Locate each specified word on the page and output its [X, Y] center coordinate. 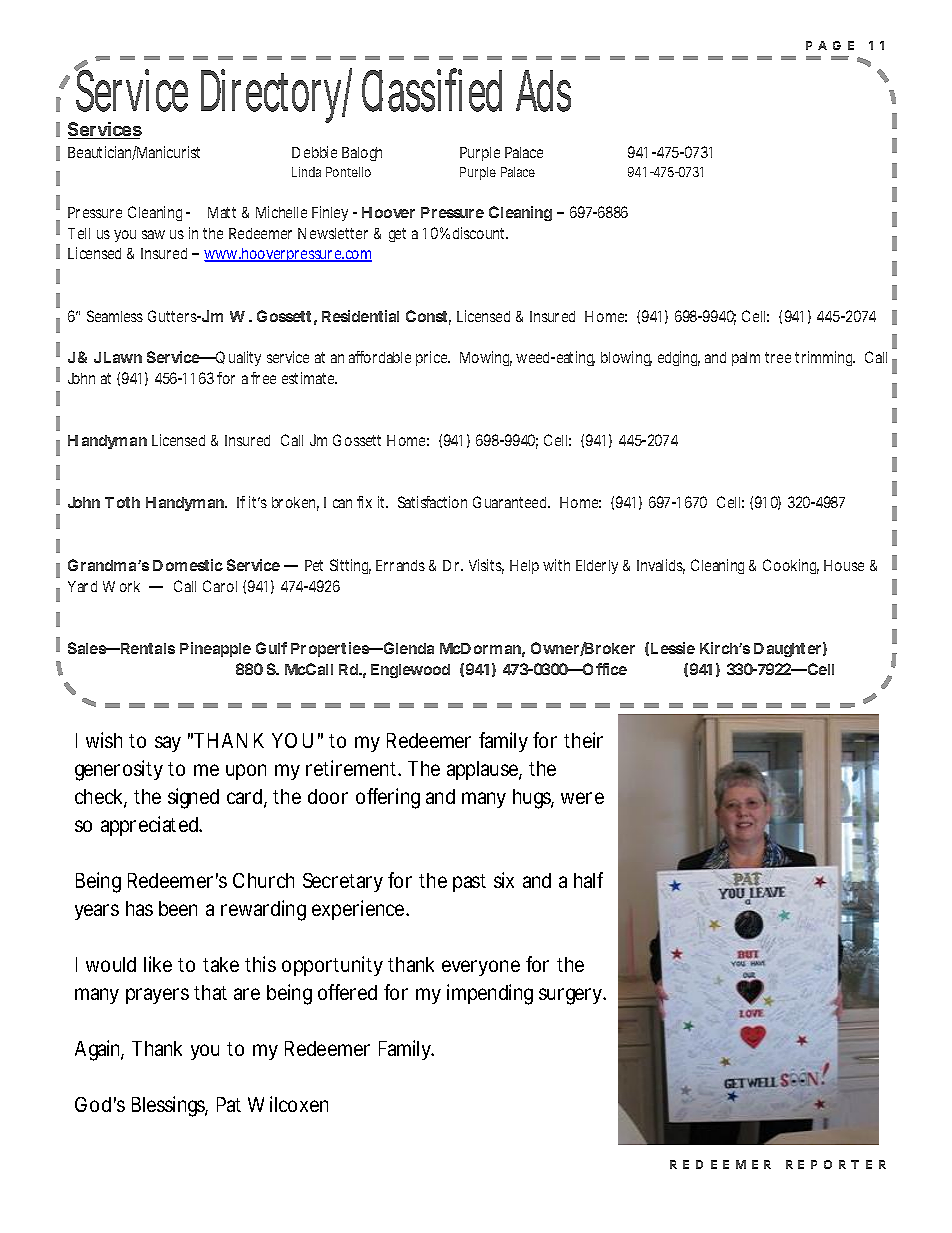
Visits [486, 566]
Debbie [314, 152]
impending [490, 994]
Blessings [170, 1106]
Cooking [791, 566]
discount [480, 233]
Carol [220, 586]
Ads [543, 91]
